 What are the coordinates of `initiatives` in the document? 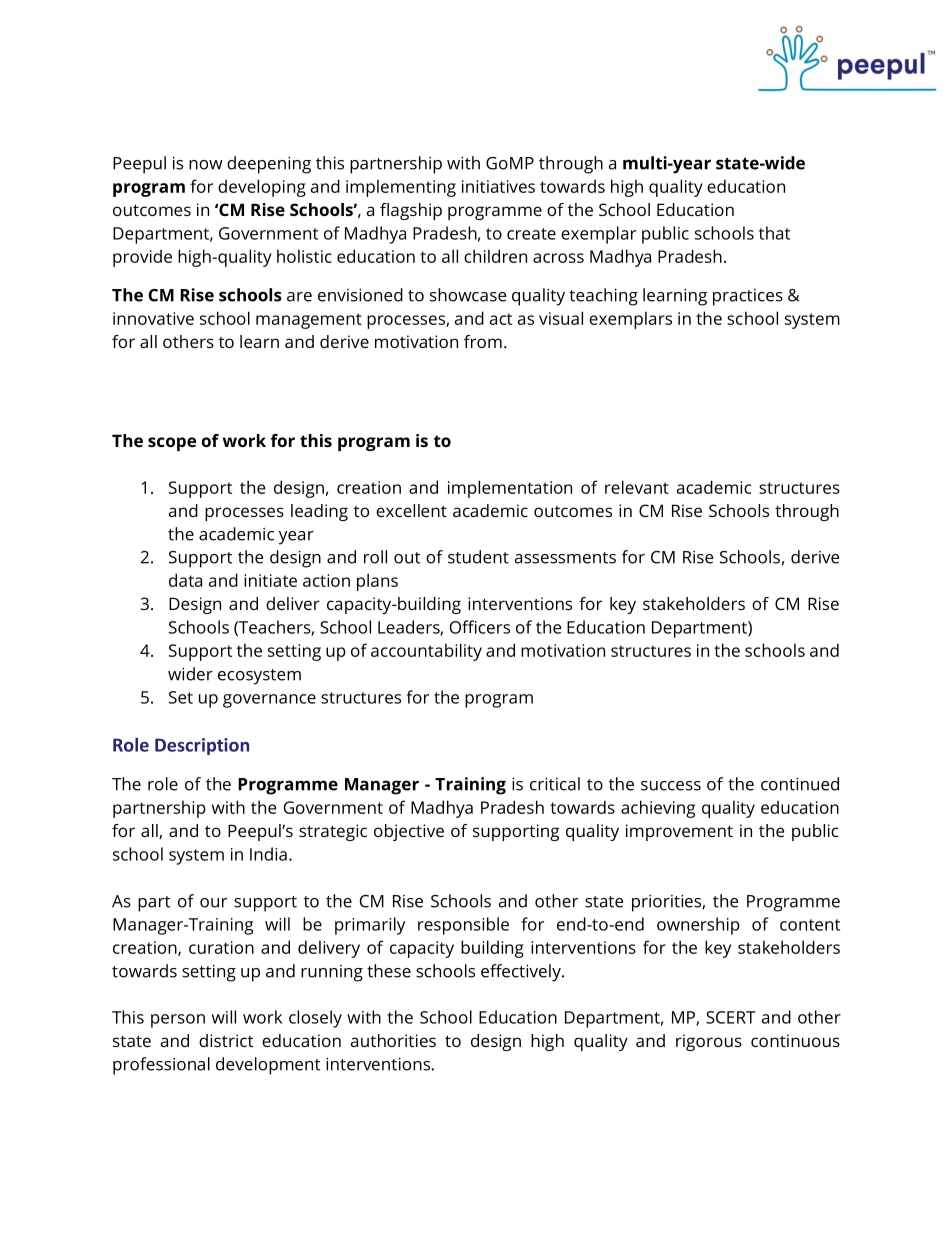 It's located at (498, 186).
